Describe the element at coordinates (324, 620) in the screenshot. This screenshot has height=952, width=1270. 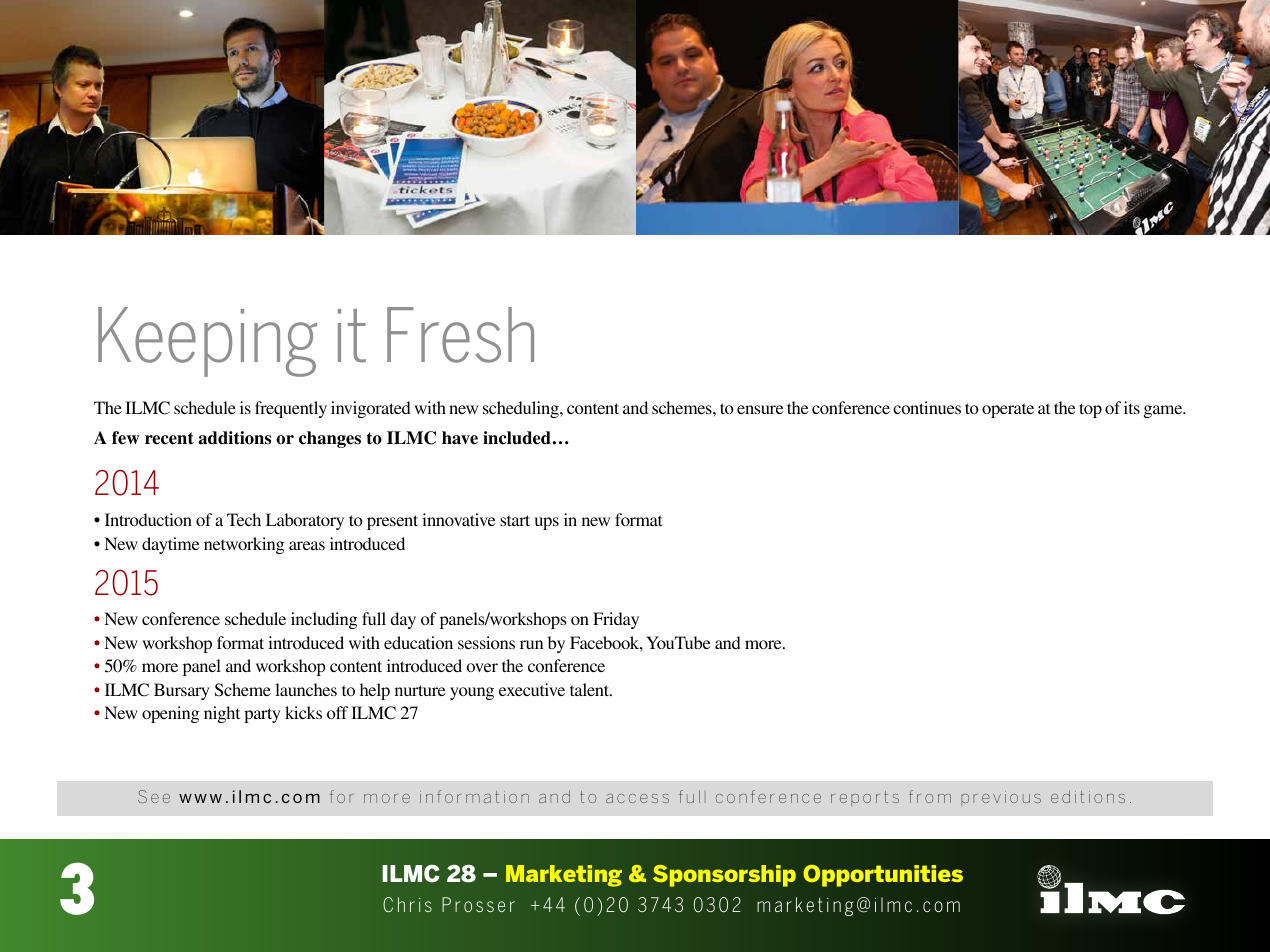
I see `including` at that location.
